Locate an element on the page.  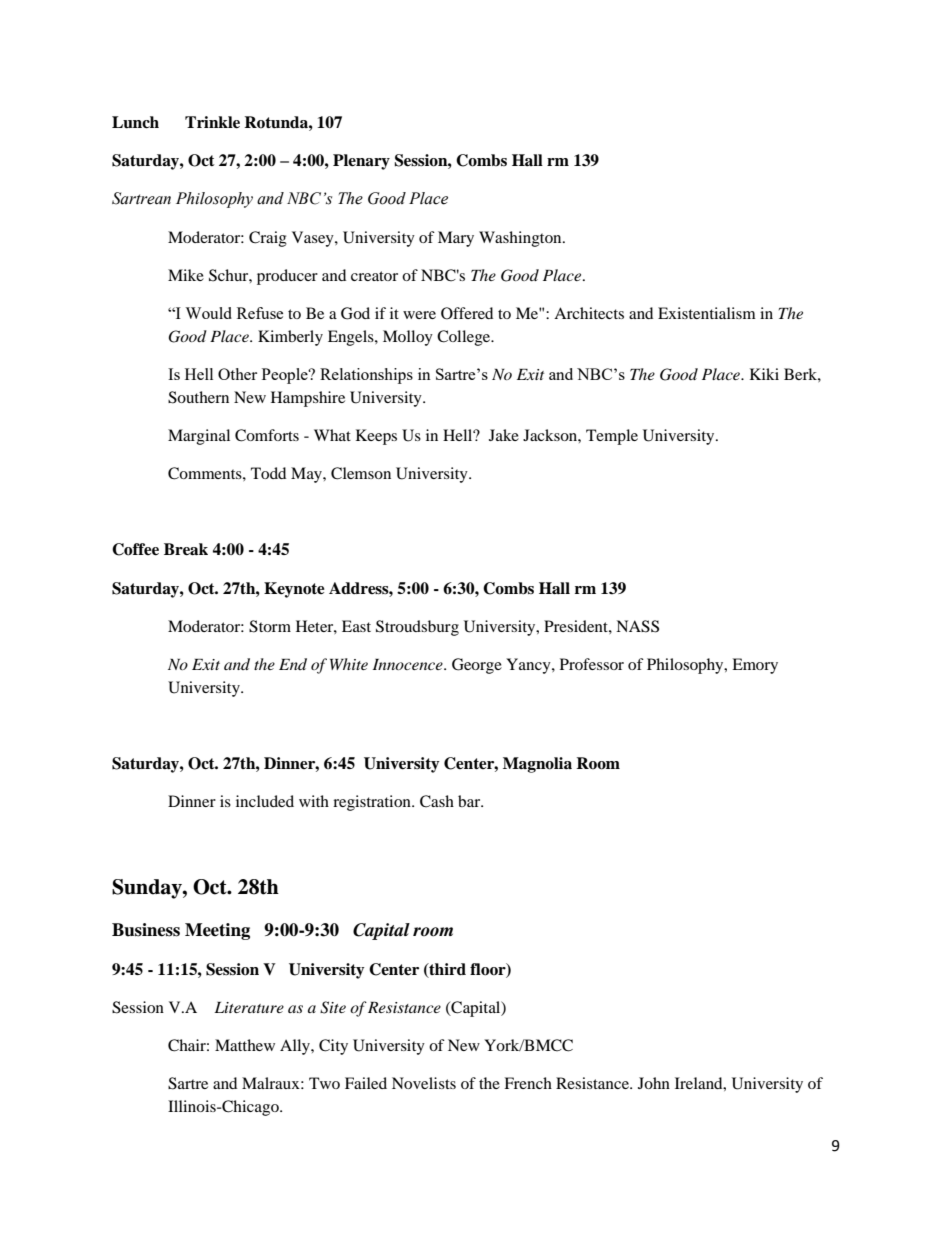
Temple is located at coordinates (612, 437).
